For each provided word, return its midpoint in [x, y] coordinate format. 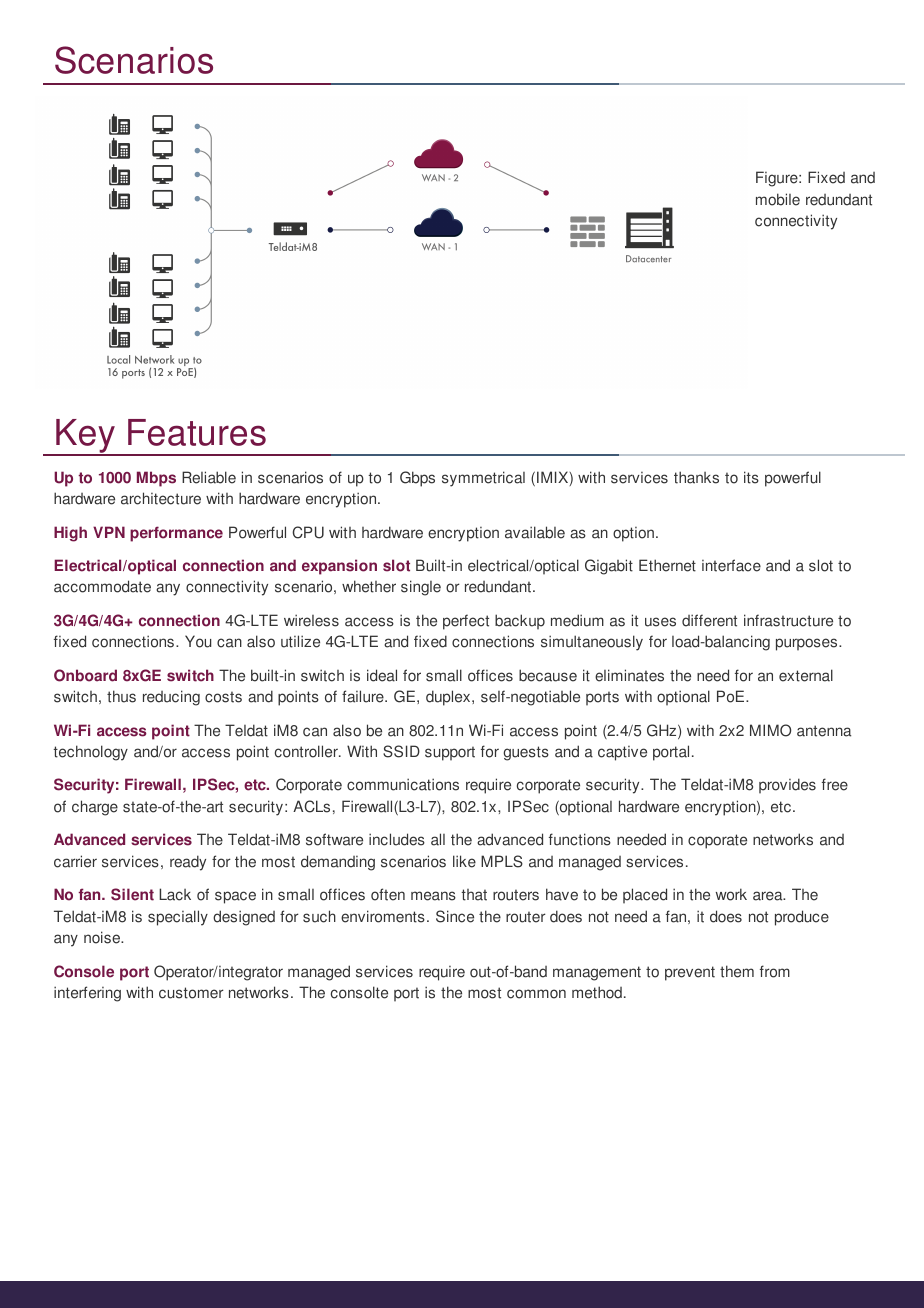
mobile [778, 199]
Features [197, 432]
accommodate [102, 586]
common [536, 994]
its [751, 477]
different [709, 620]
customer [191, 993]
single [421, 588]
